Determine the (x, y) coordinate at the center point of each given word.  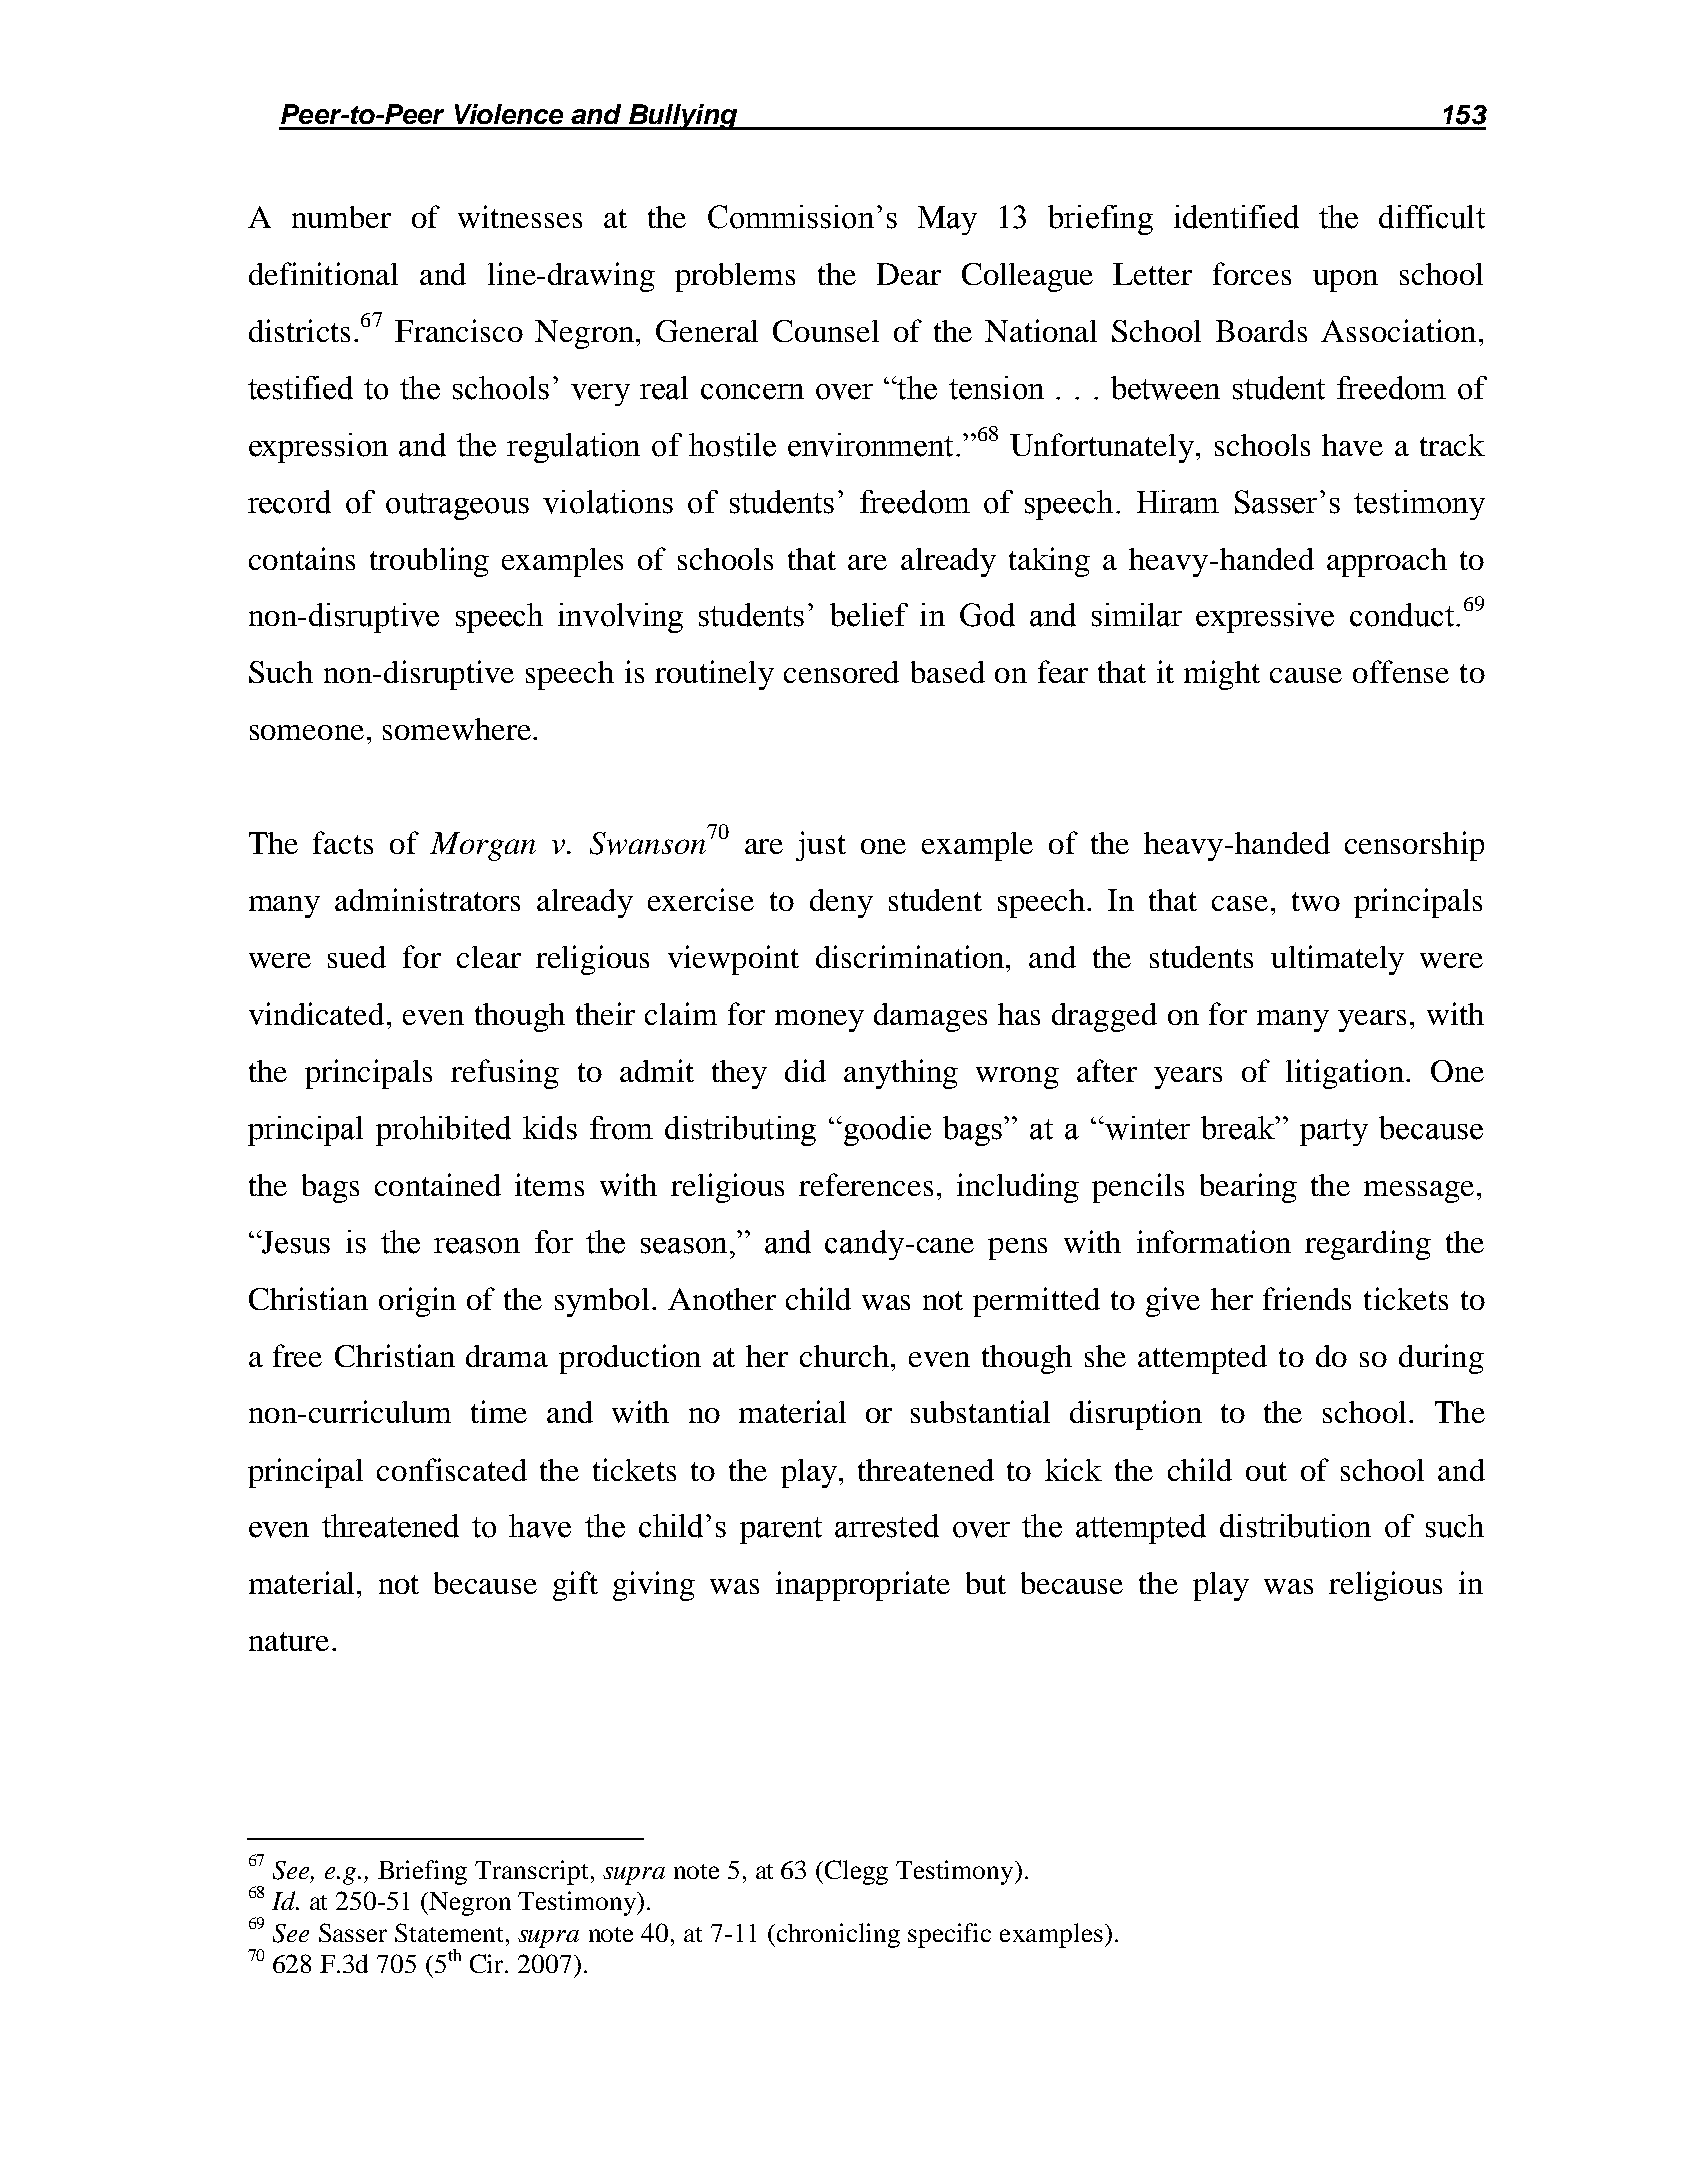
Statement (449, 1932)
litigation (1345, 1074)
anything (901, 1074)
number (341, 217)
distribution (1295, 1526)
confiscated (452, 1469)
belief (869, 615)
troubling (429, 562)
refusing (505, 1074)
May (947, 220)
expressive (1265, 618)
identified (1236, 217)
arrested (887, 1526)
